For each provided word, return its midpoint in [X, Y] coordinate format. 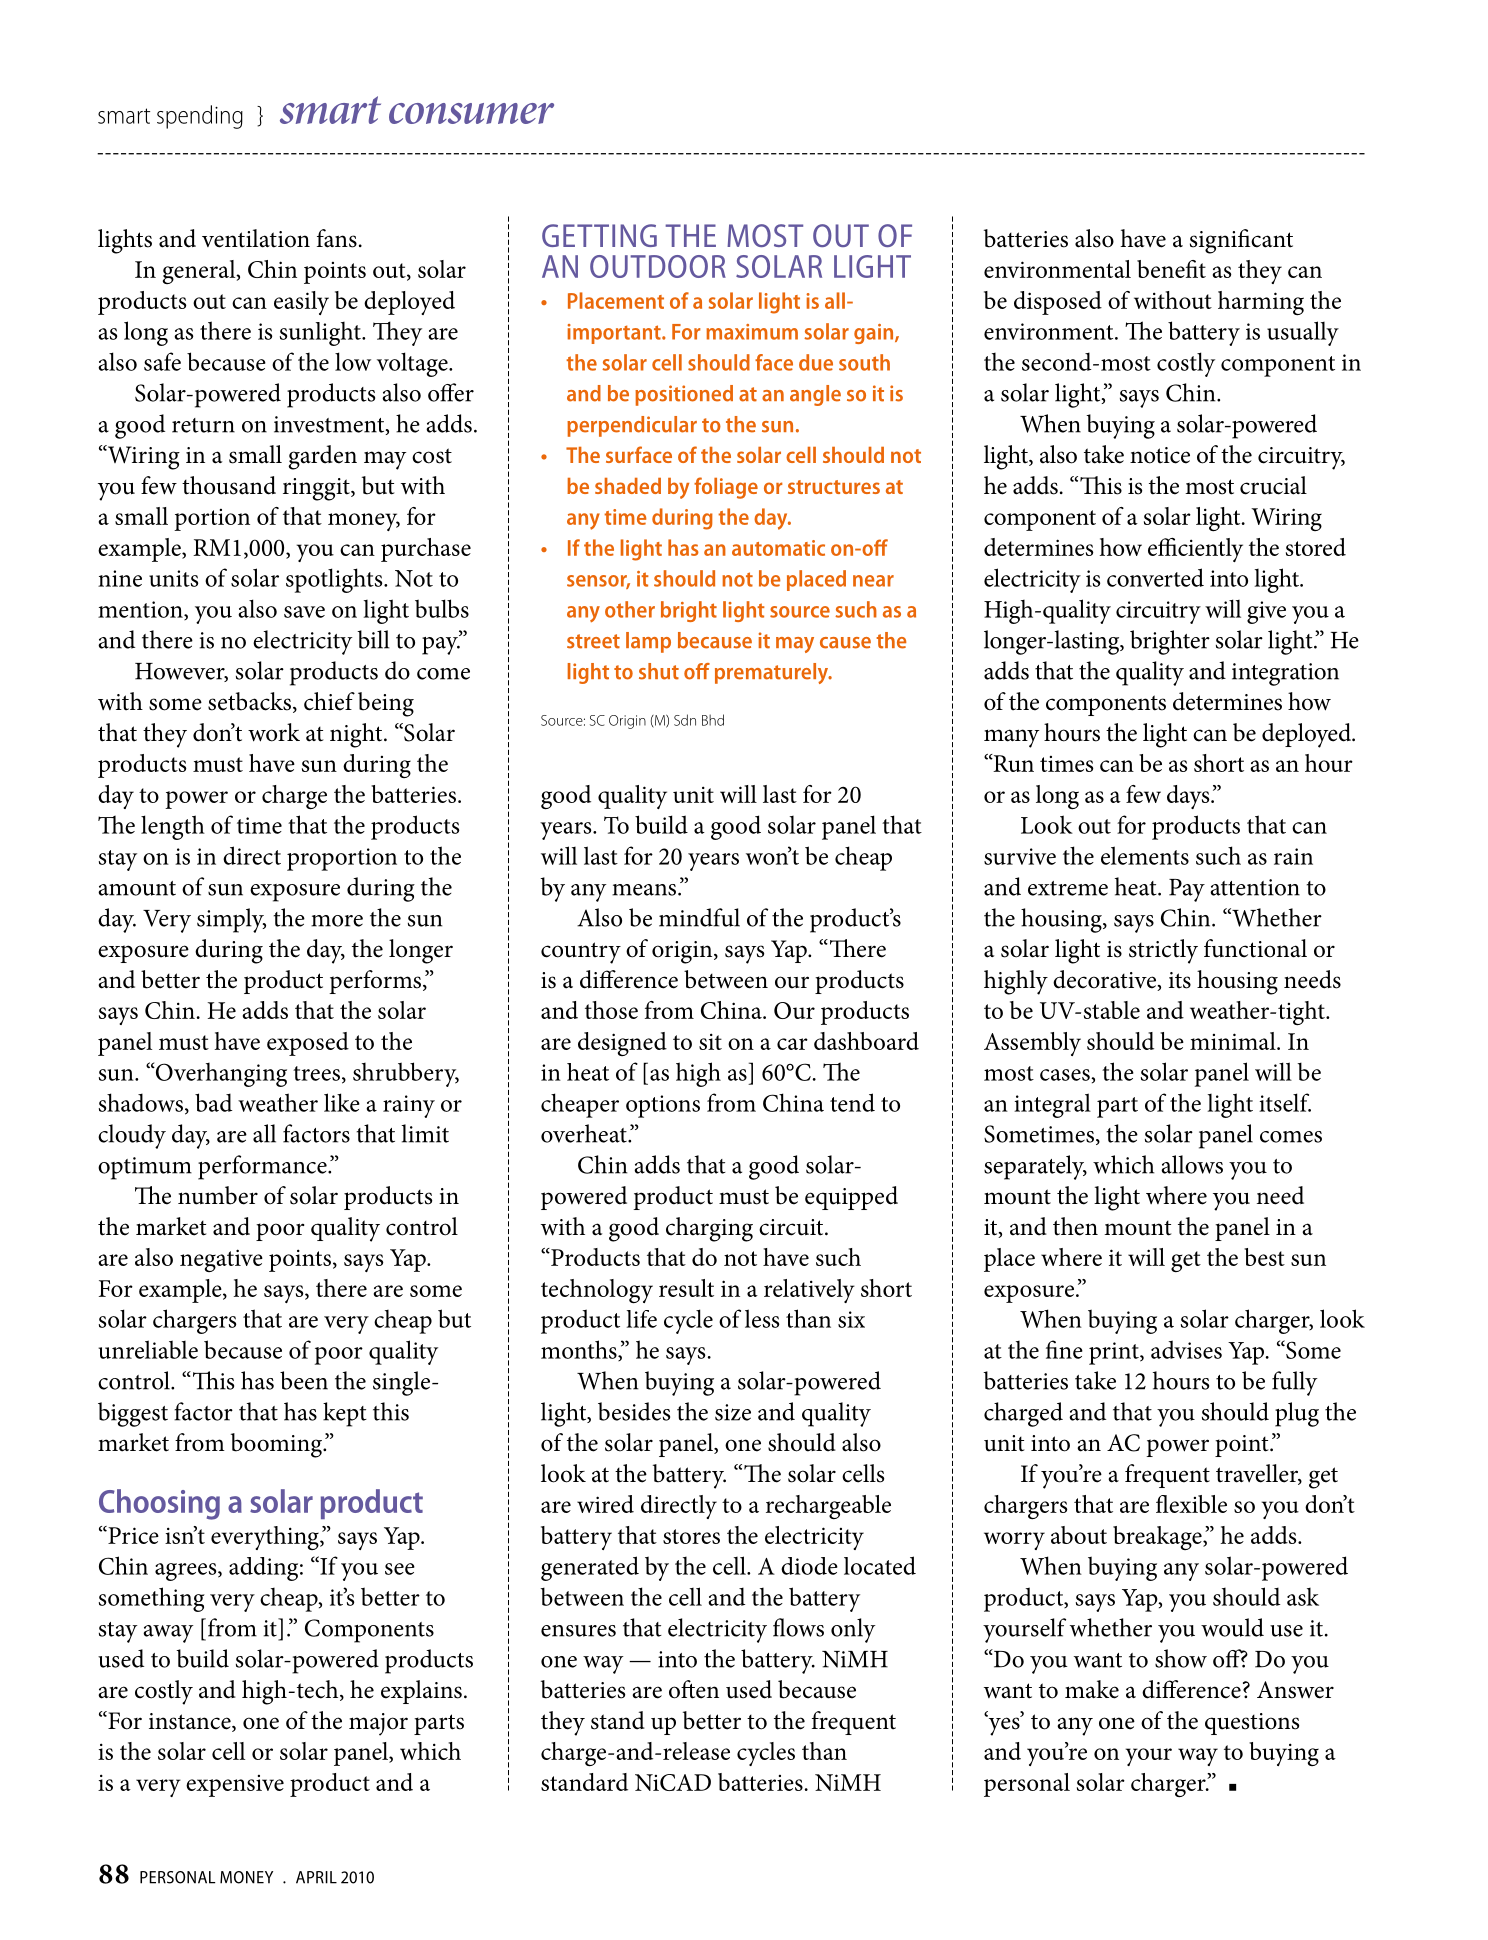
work [274, 732]
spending [200, 117]
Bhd [713, 720]
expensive [235, 1786]
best [1264, 1257]
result [686, 1288]
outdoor [658, 266]
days [1189, 797]
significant [1241, 241]
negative [221, 1260]
